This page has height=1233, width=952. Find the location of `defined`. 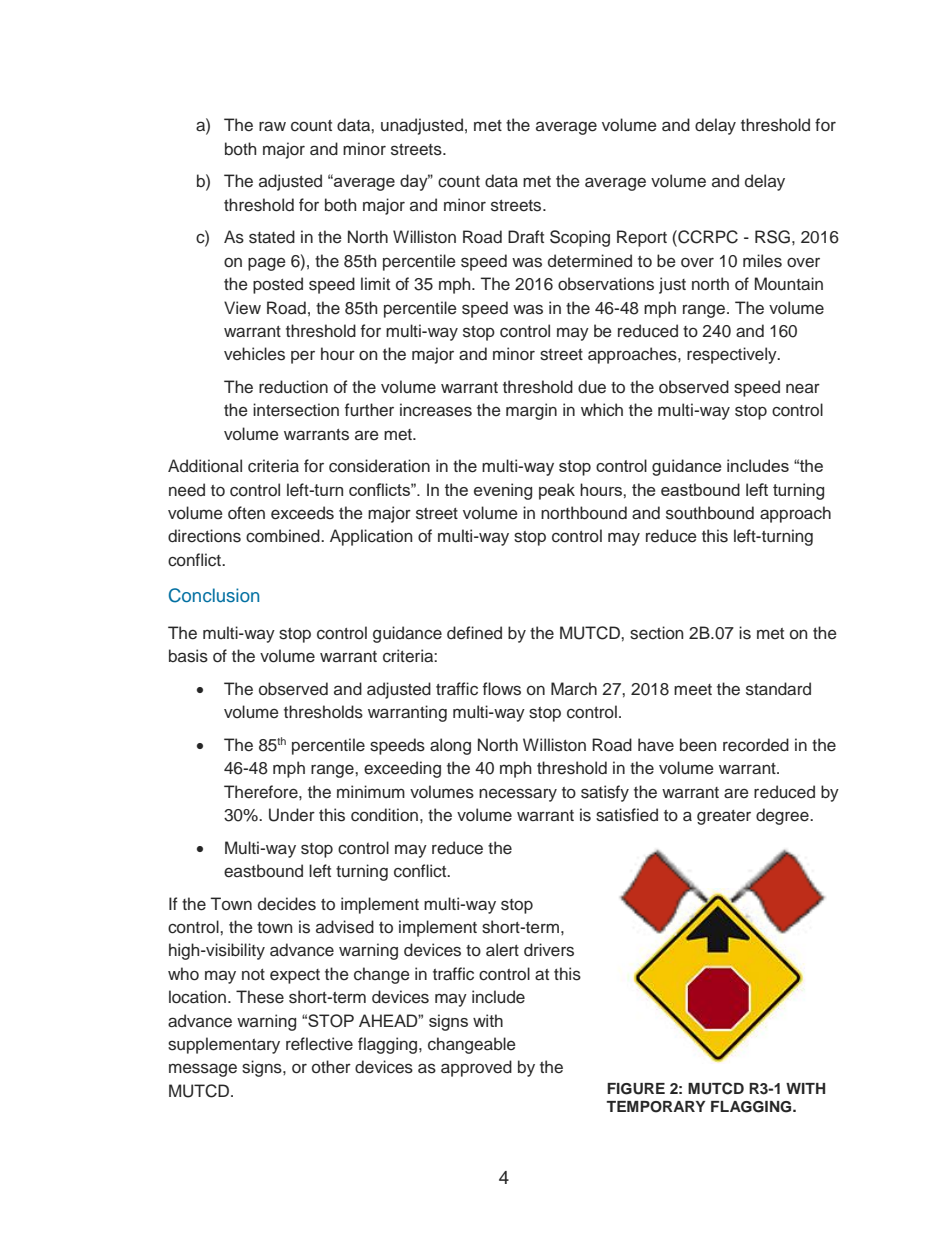

defined is located at coordinates (474, 633).
